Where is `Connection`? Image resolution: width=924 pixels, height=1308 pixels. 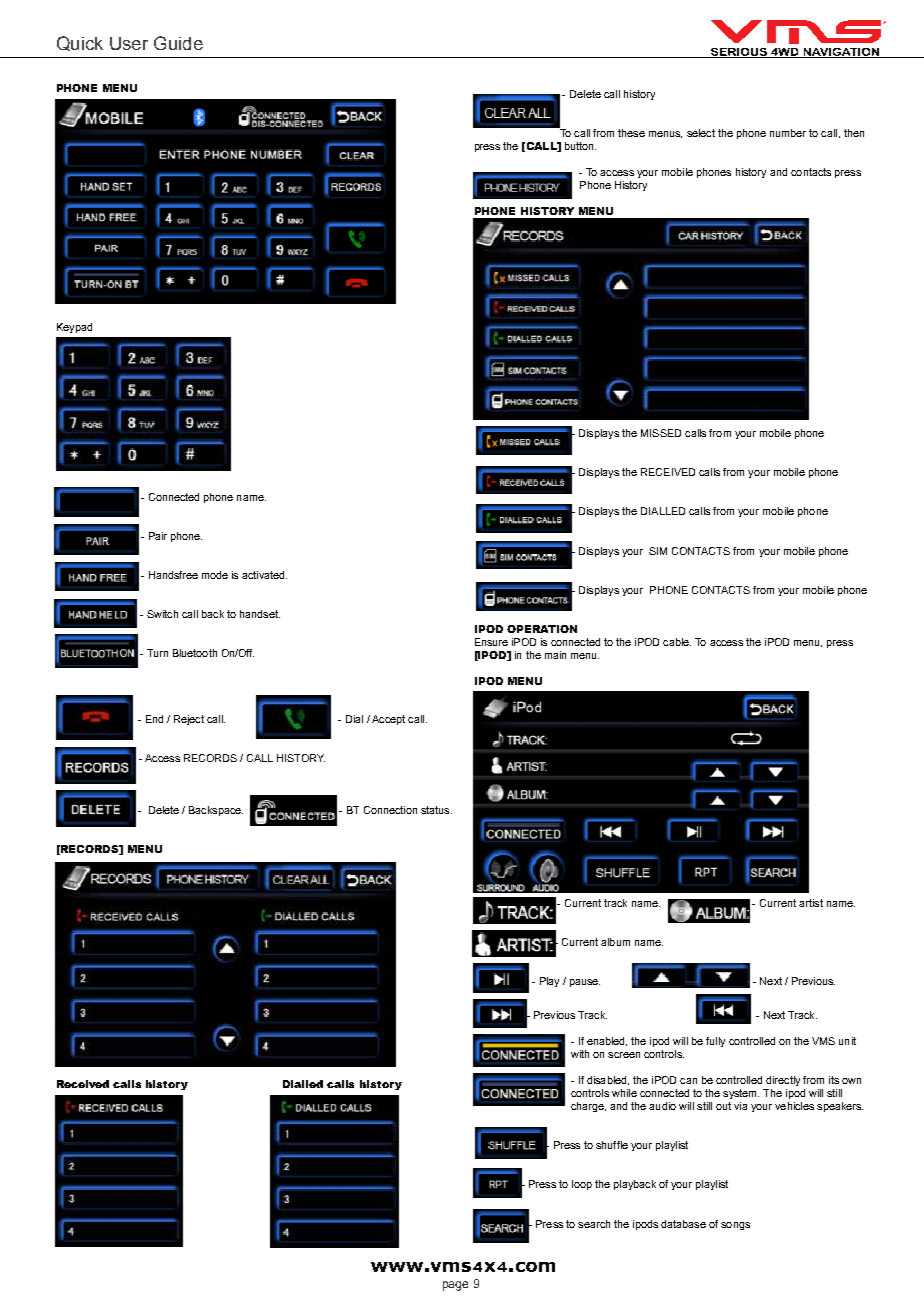 Connection is located at coordinates (390, 810).
